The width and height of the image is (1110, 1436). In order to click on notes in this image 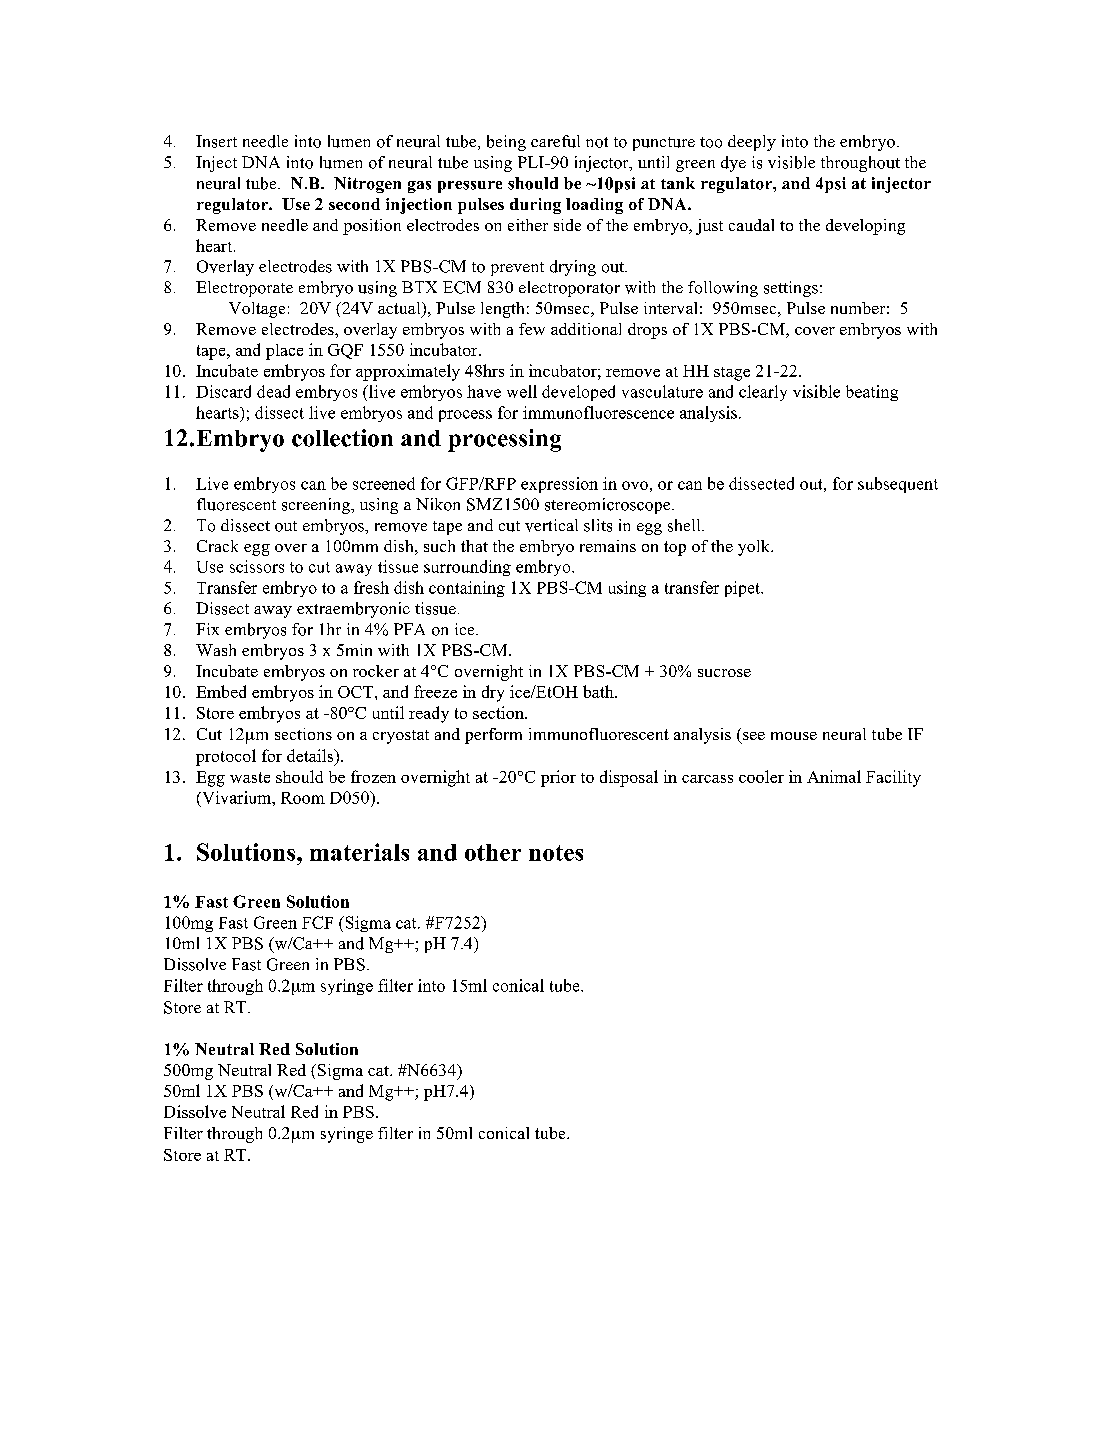, I will do `click(556, 853)`.
